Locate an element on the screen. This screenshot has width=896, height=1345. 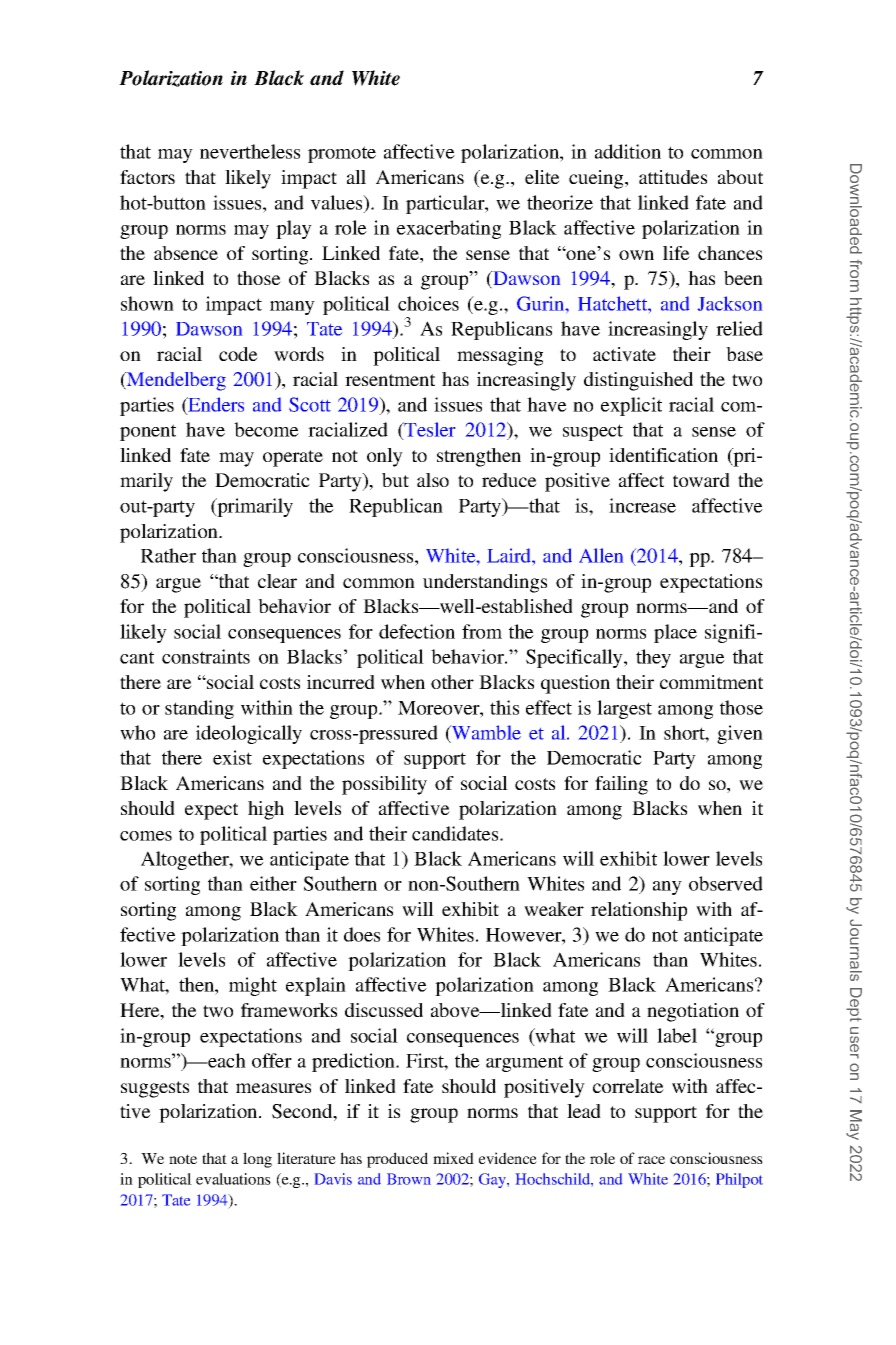
mixed is located at coordinates (453, 1158).
